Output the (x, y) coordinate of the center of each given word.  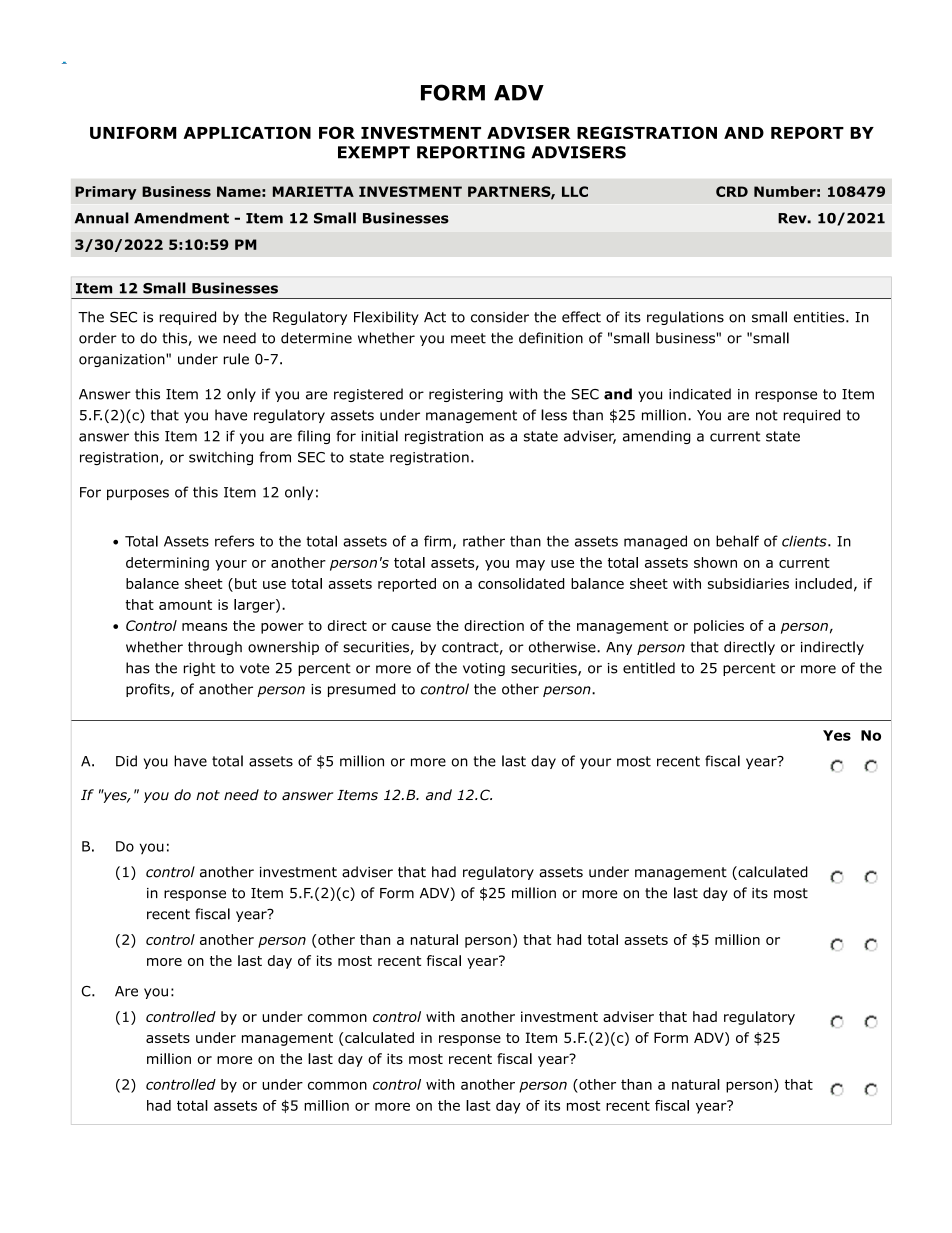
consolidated (521, 583)
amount (185, 605)
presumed (361, 690)
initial (379, 436)
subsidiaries (748, 583)
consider (500, 317)
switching (221, 458)
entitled (649, 668)
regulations (685, 318)
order (98, 338)
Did (126, 761)
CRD (732, 191)
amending (657, 437)
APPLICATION (247, 132)
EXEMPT (374, 152)
